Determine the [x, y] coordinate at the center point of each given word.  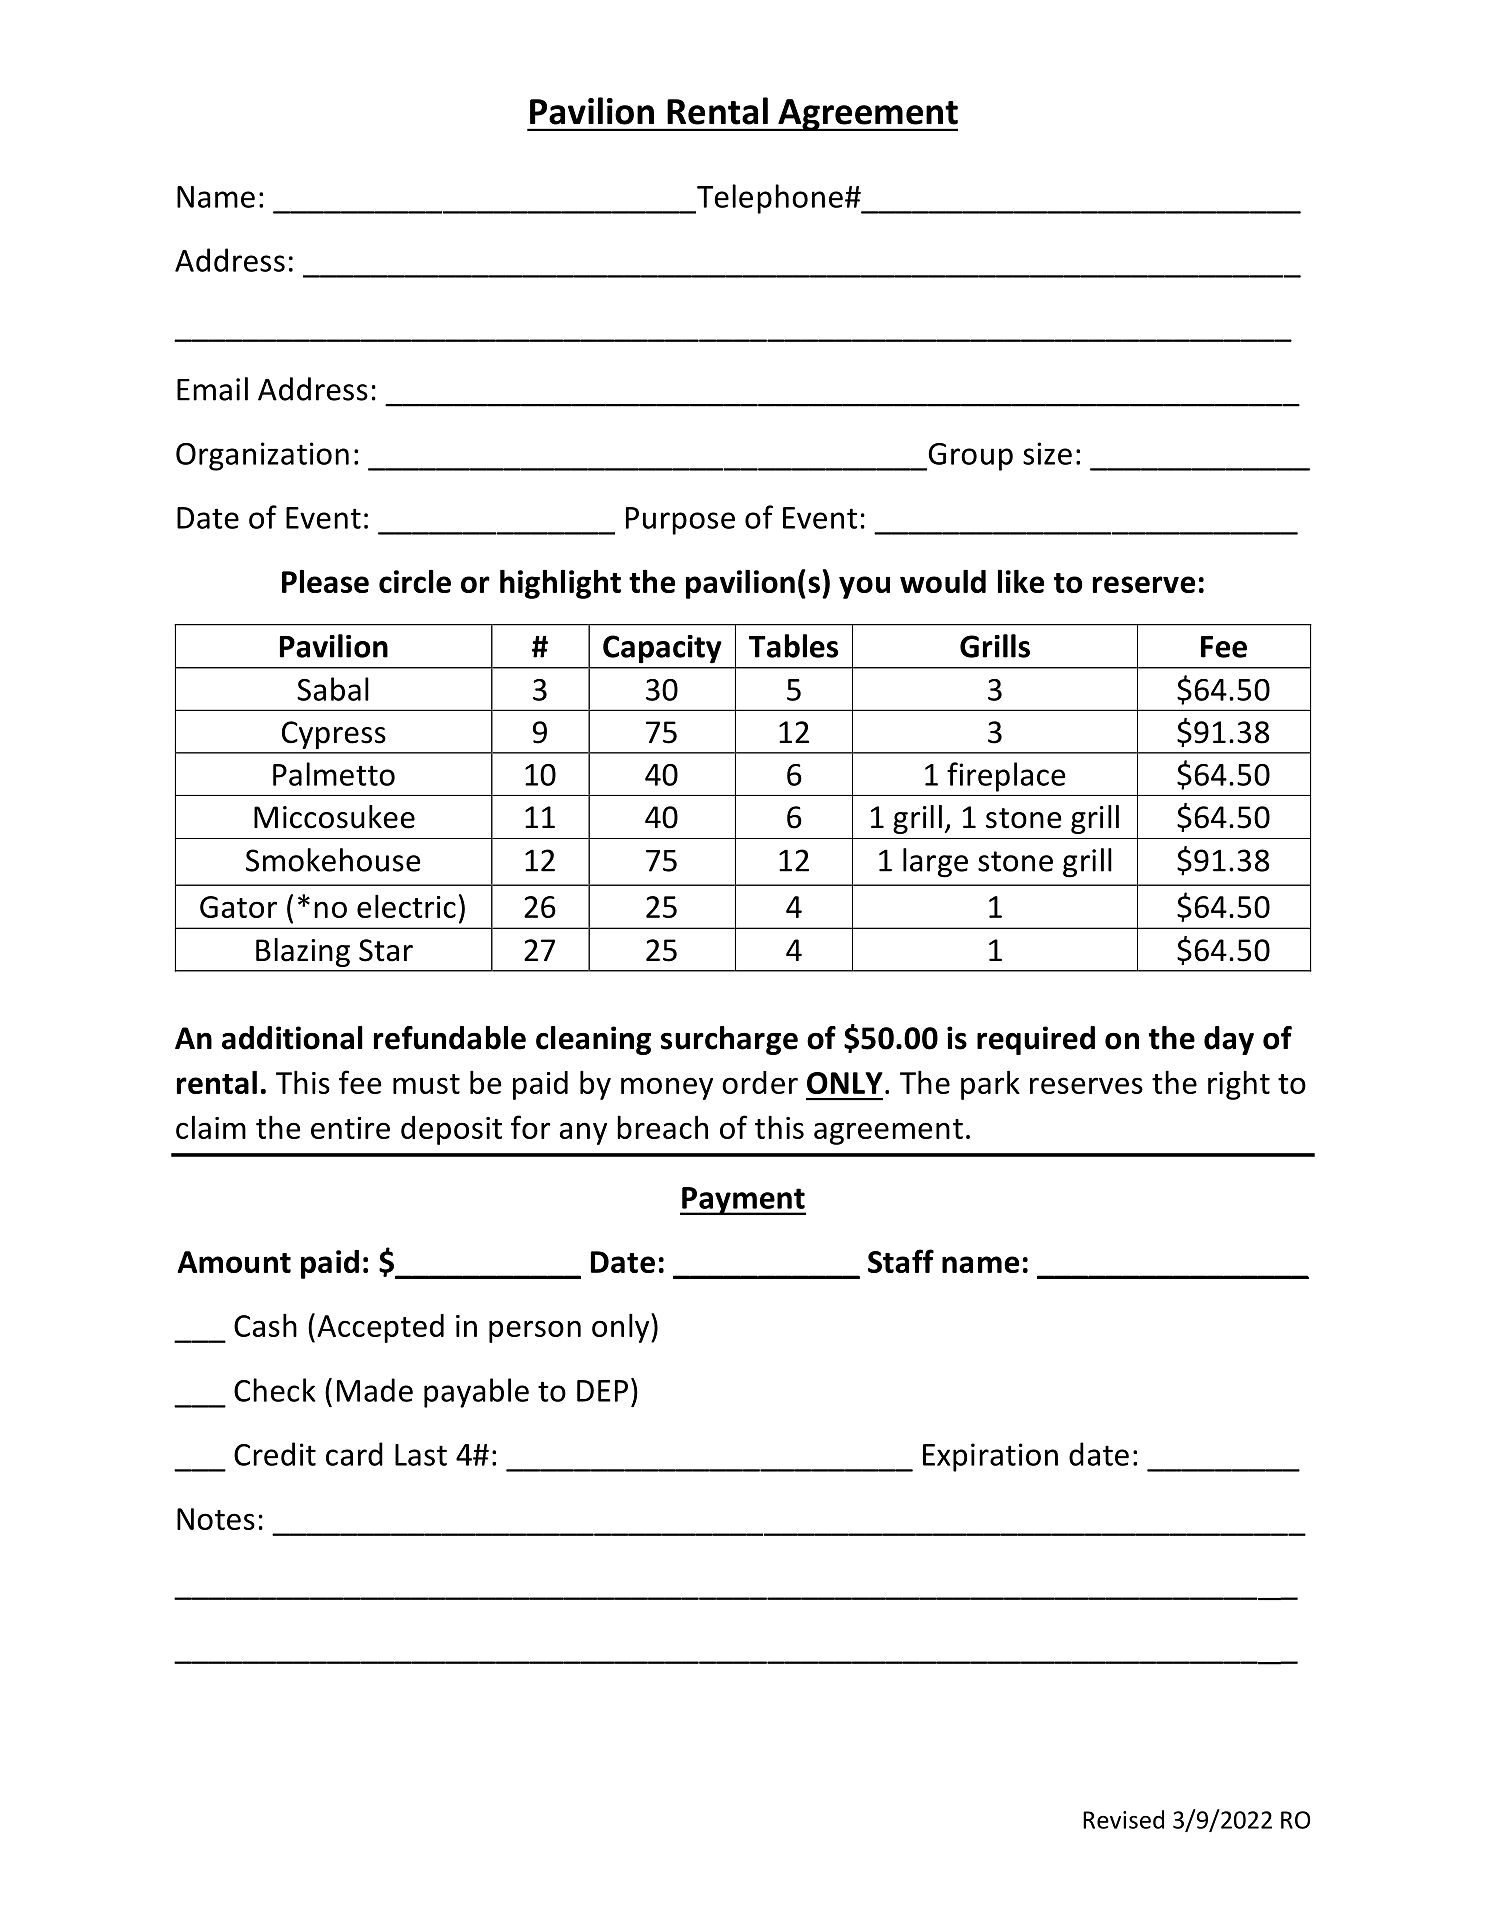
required [1036, 1040]
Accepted [380, 1328]
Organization [262, 456]
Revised [1123, 1819]
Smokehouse [333, 860]
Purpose [680, 521]
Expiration [990, 1457]
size [1047, 453]
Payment [743, 1201]
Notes [216, 1519]
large [935, 863]
